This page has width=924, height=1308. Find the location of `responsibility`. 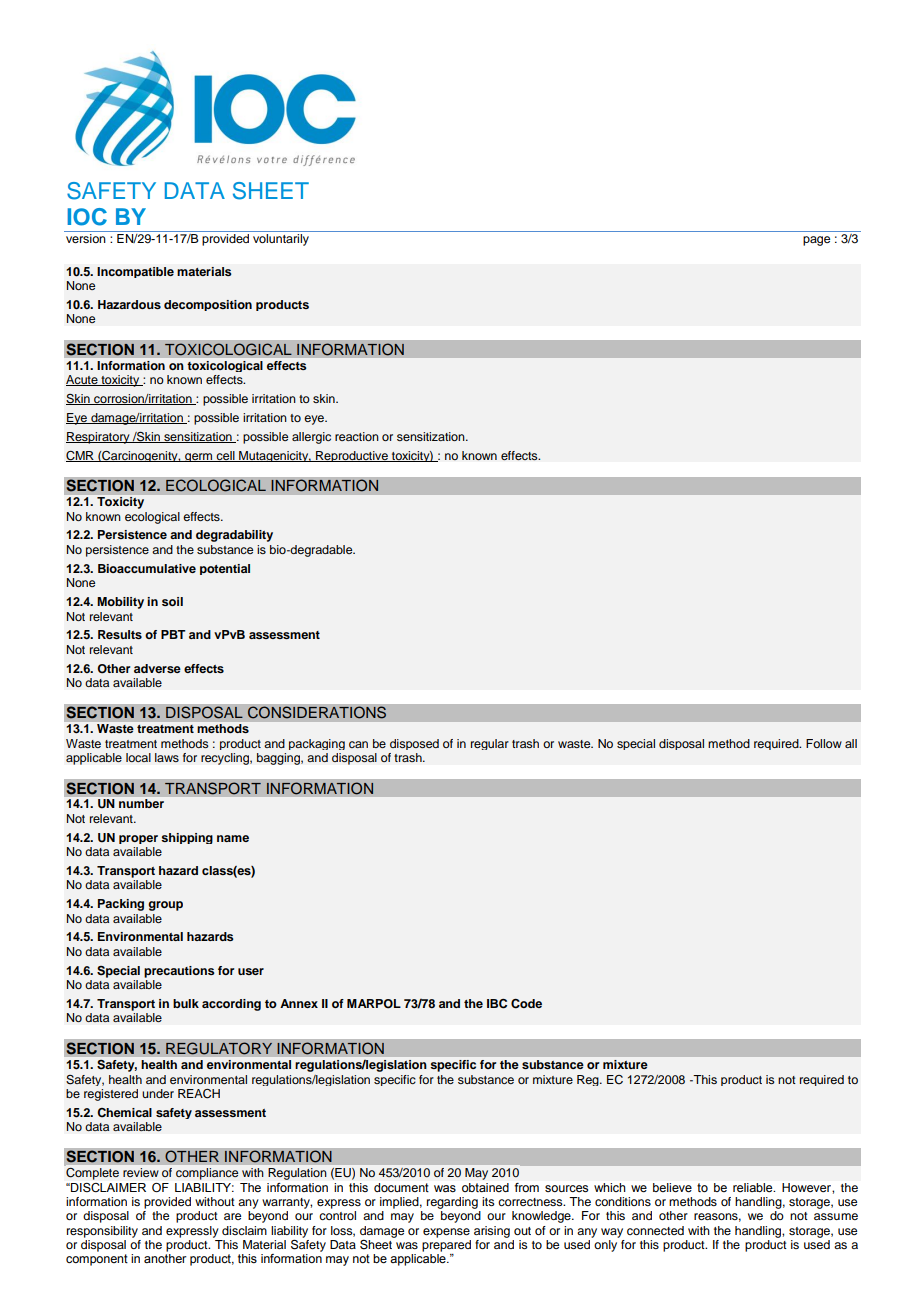

responsibility is located at coordinates (102, 1232).
